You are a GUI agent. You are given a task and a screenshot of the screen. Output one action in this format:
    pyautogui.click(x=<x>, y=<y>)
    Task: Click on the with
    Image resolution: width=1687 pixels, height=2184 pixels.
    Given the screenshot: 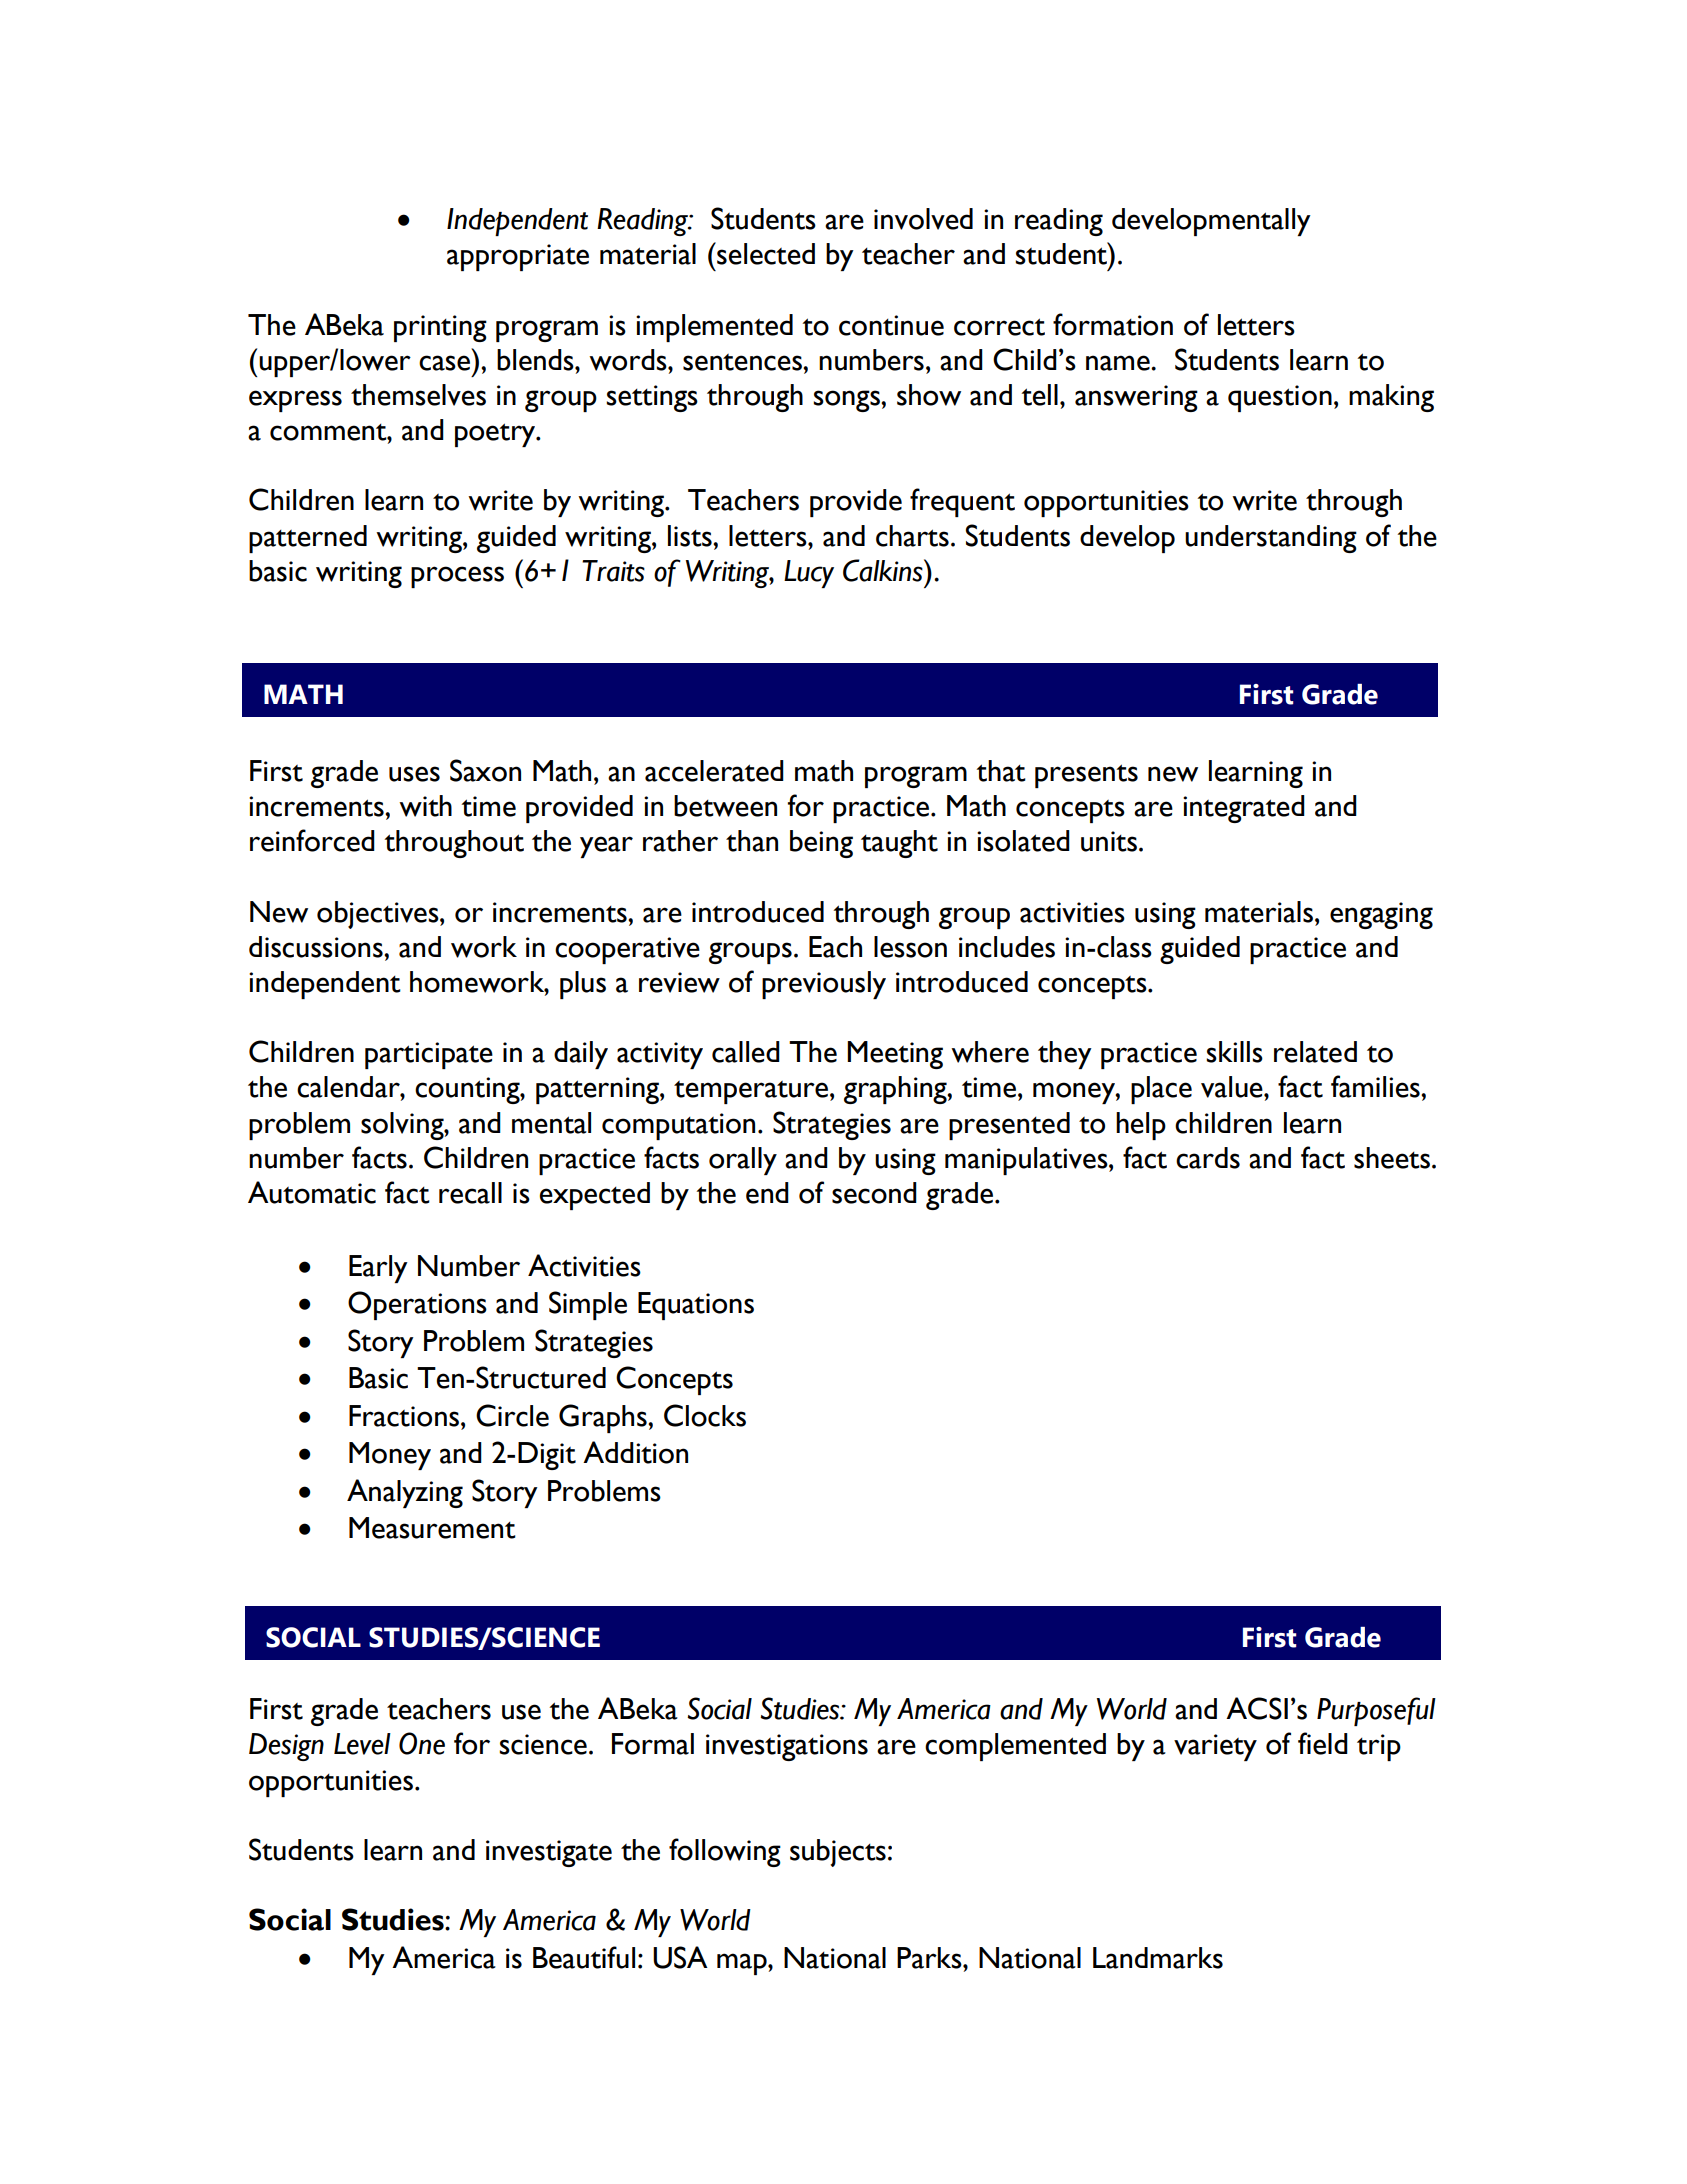 What is the action you would take?
    pyautogui.click(x=425, y=806)
